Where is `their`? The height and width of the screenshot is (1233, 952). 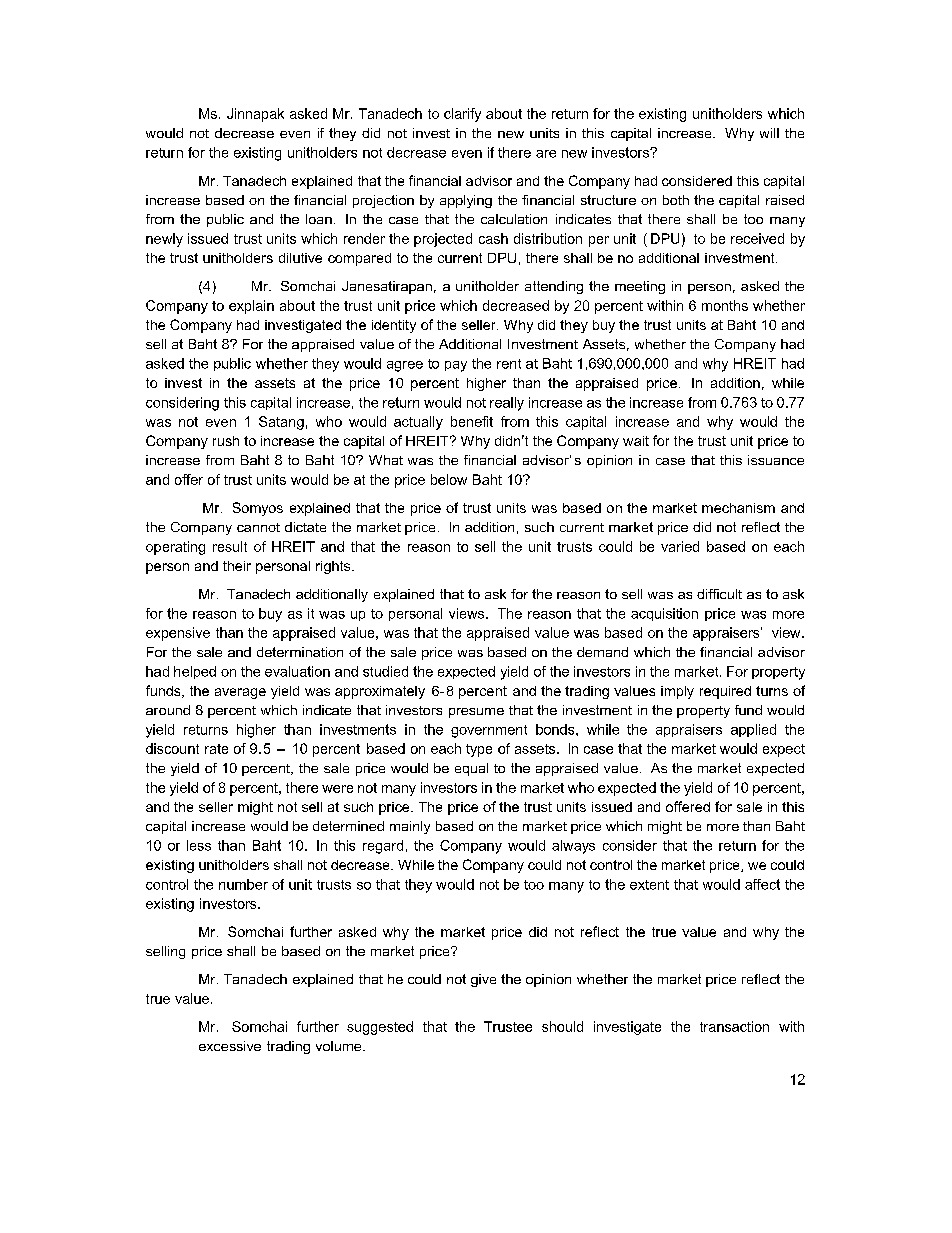 their is located at coordinates (237, 566).
